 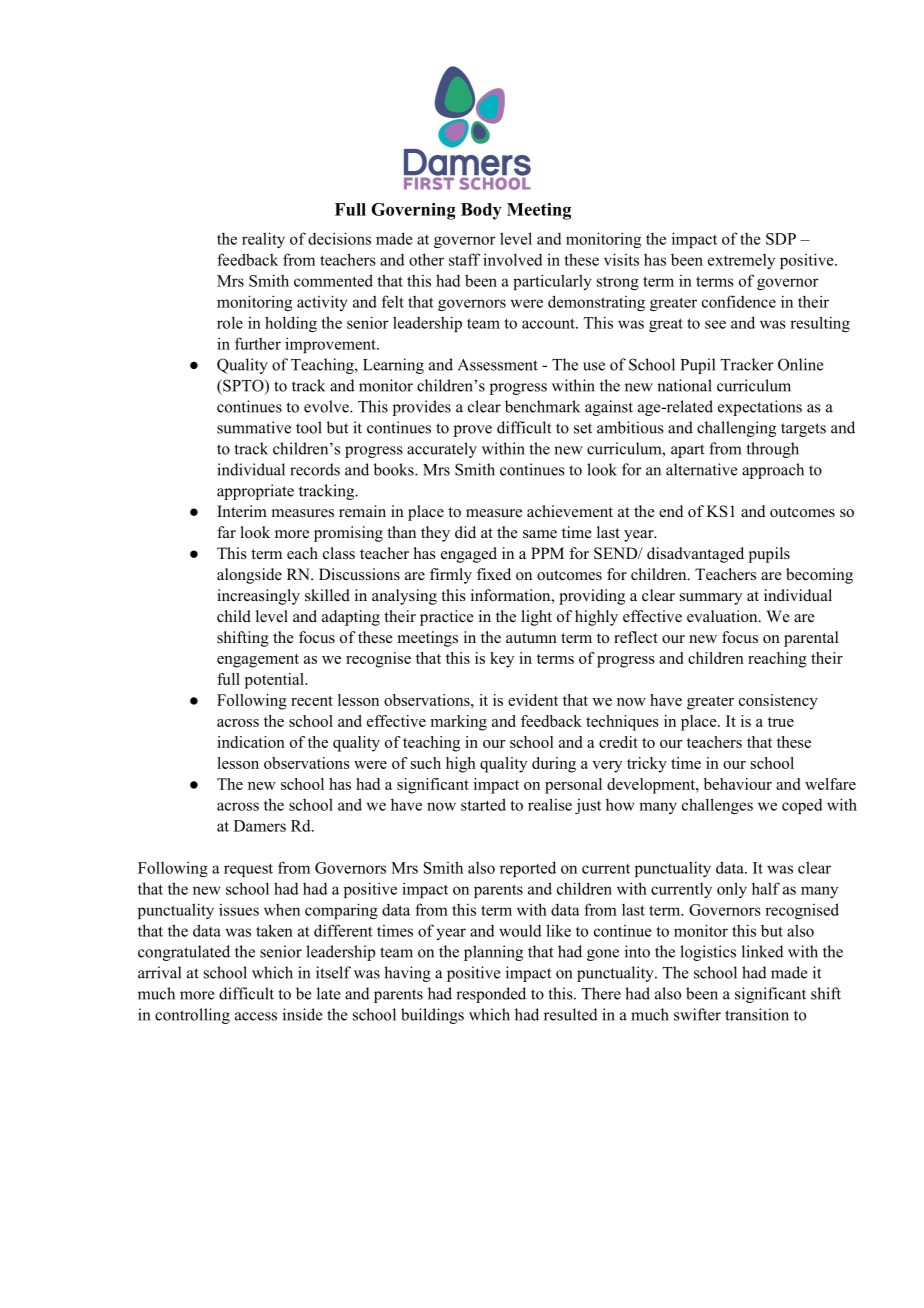 What do you see at coordinates (256, 1016) in the screenshot?
I see `access` at bounding box center [256, 1016].
